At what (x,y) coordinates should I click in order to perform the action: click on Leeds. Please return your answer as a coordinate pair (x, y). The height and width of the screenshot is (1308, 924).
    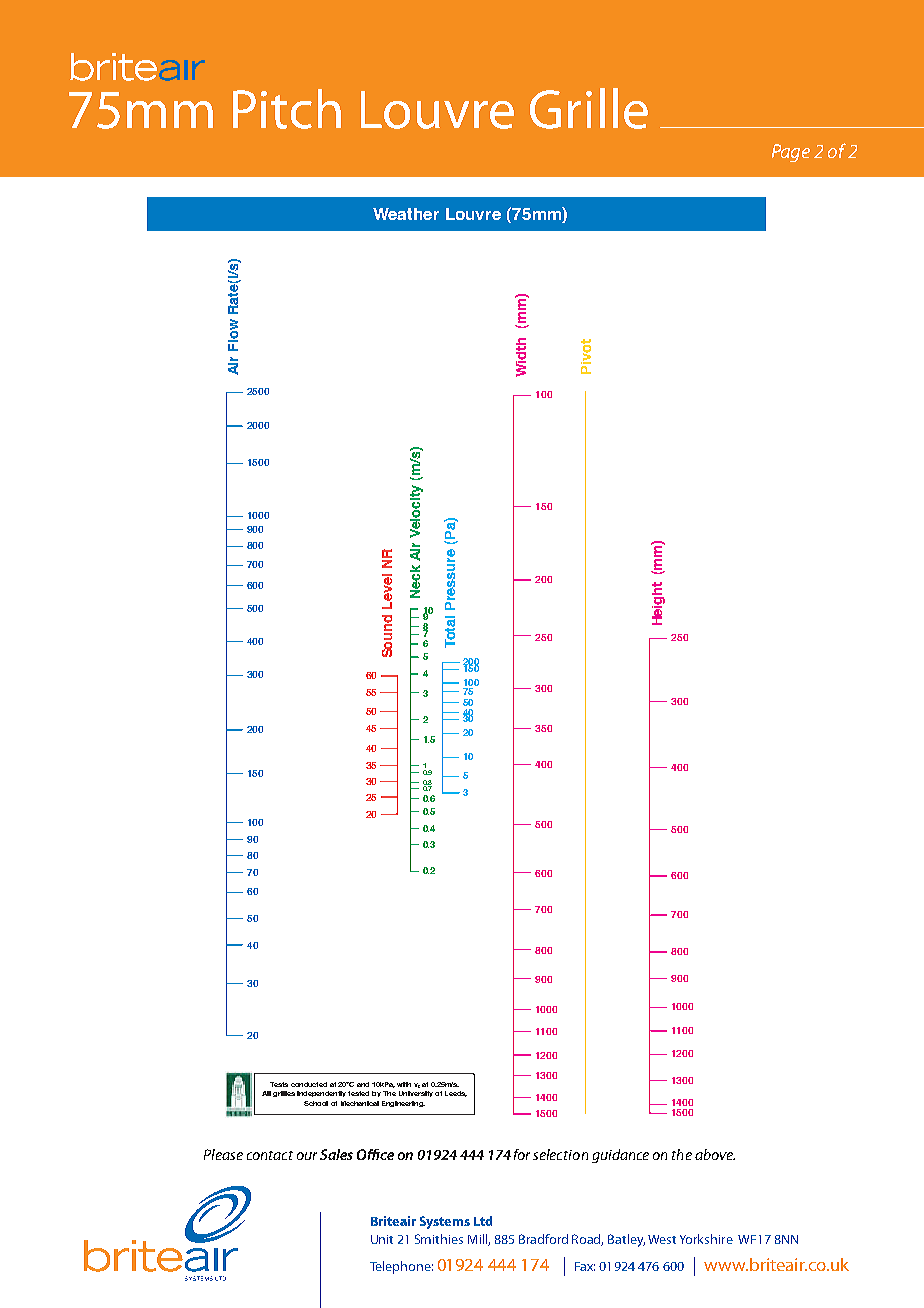
    Looking at the image, I should click on (456, 1094).
